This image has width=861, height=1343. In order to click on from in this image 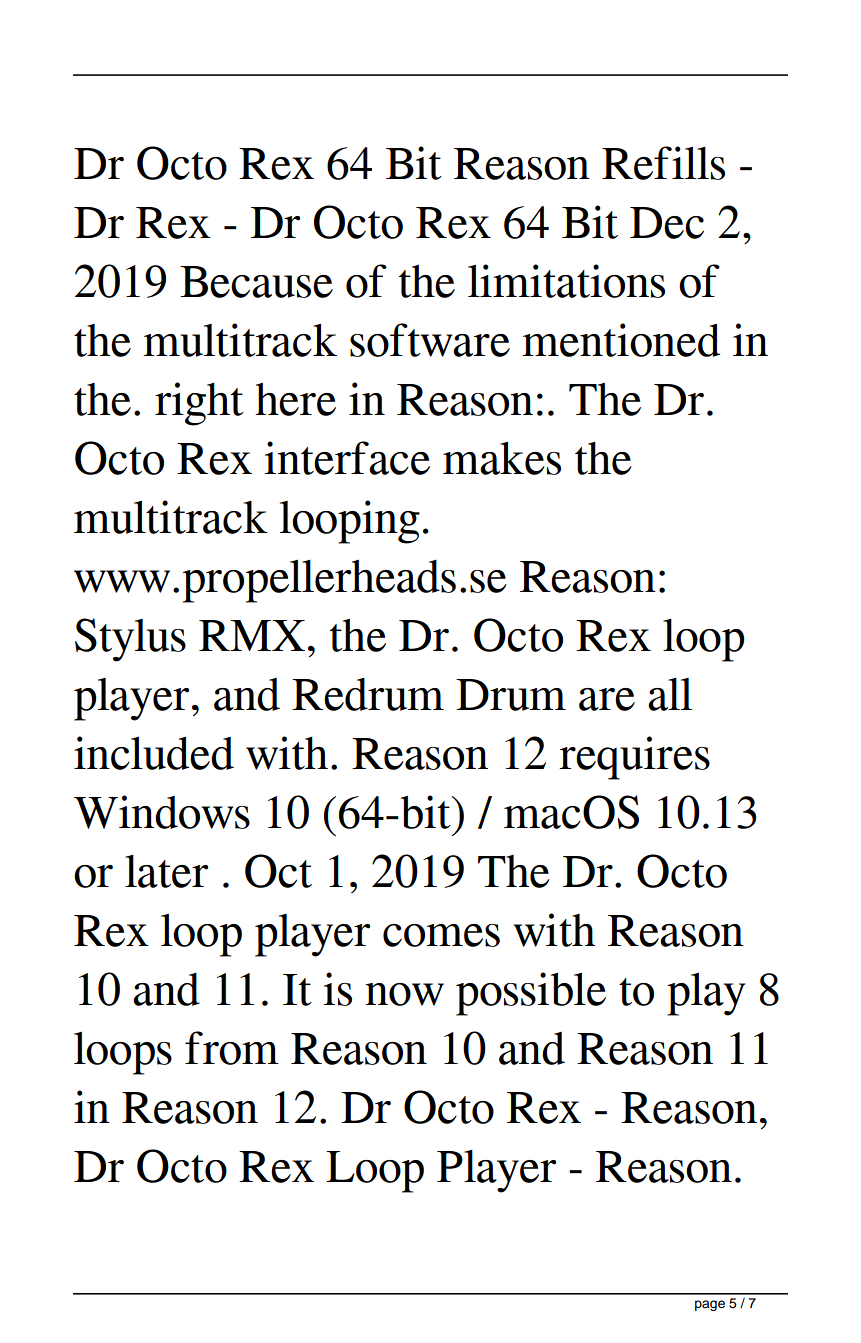, I will do `click(232, 1048)`.
